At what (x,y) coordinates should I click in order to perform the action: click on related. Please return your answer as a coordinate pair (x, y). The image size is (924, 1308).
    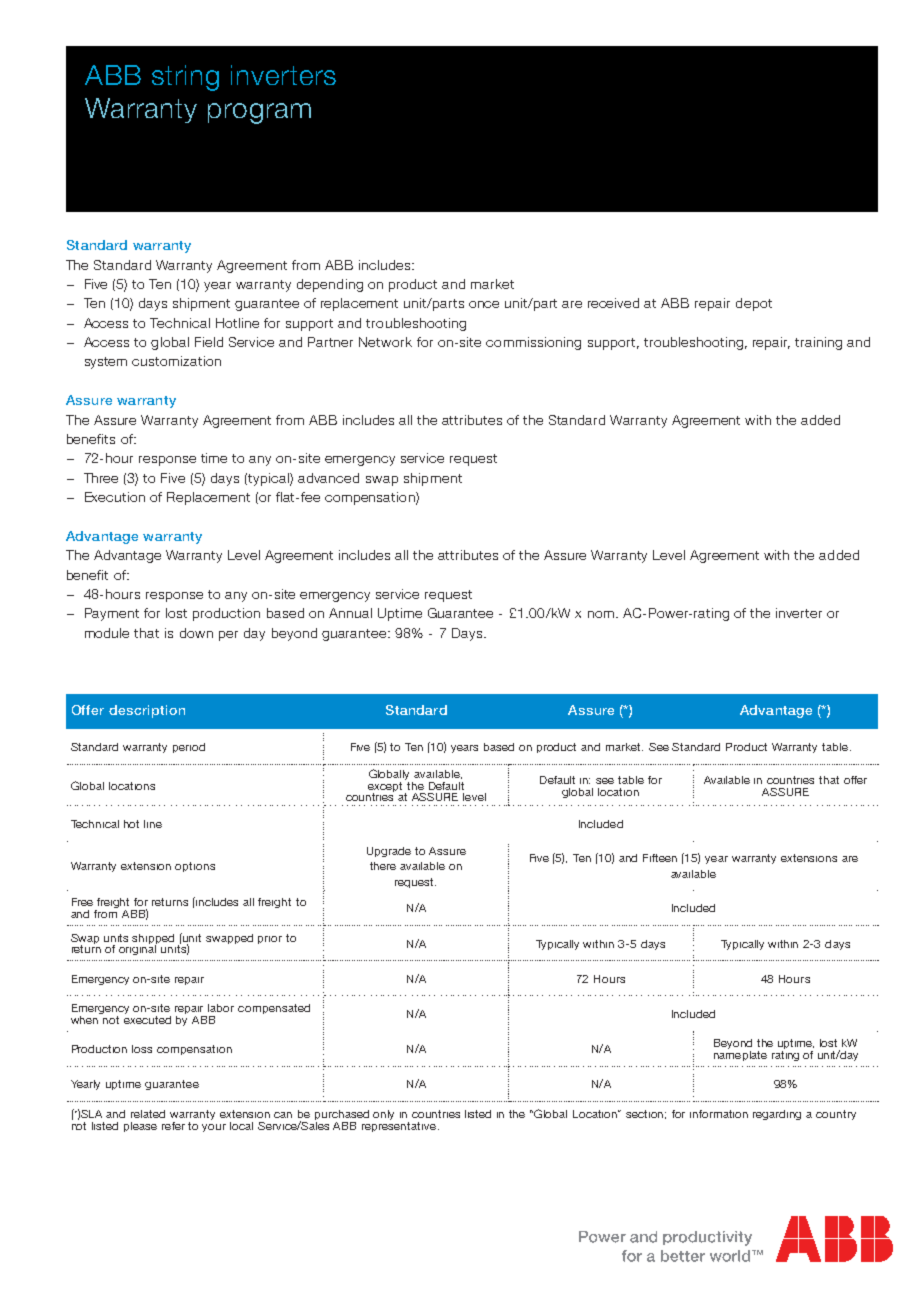
    Looking at the image, I should click on (148, 1114).
